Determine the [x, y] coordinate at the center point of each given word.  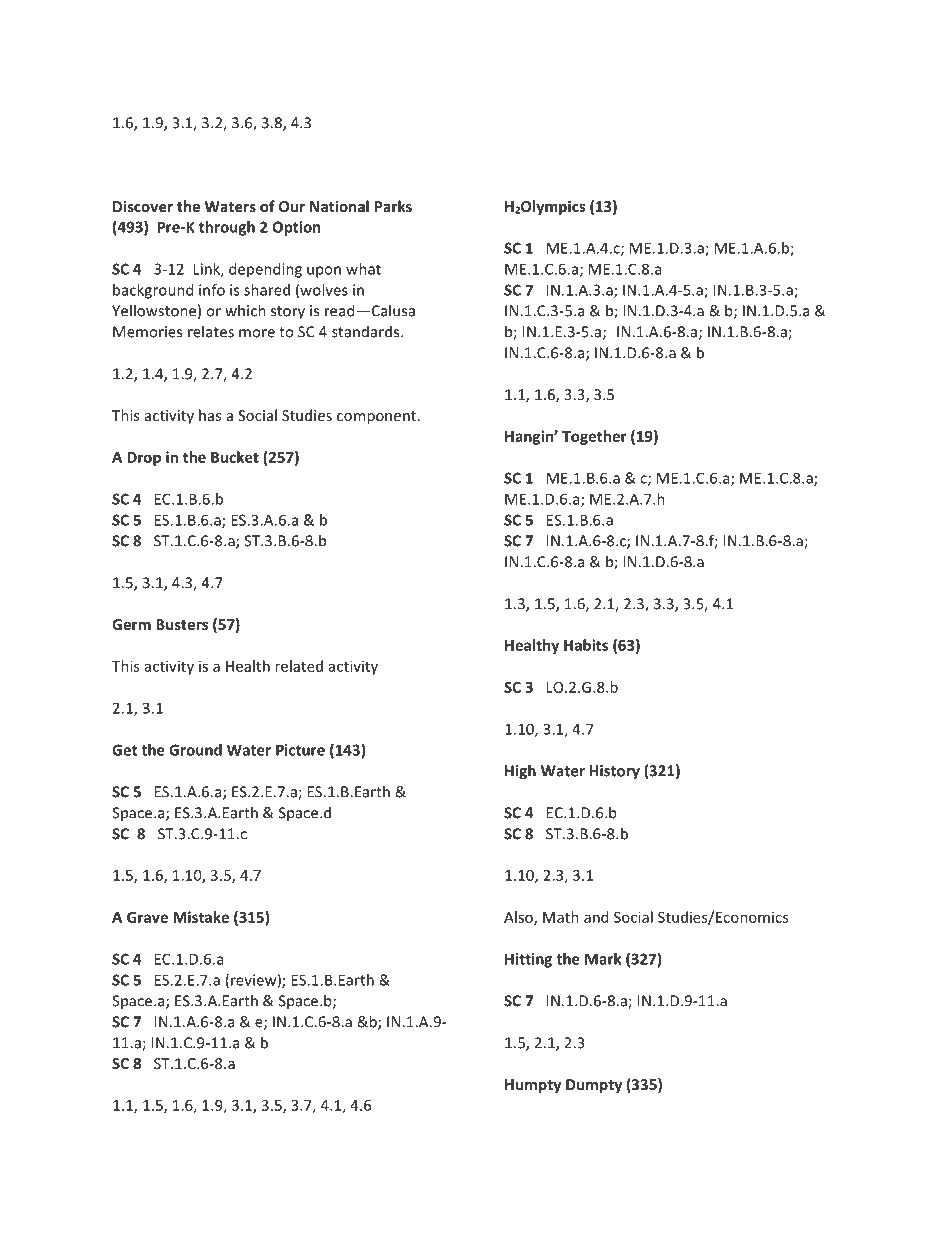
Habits [586, 645]
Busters [182, 624]
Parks [393, 206]
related [299, 666]
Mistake [201, 917]
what [363, 269]
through [227, 228]
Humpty [533, 1086]
